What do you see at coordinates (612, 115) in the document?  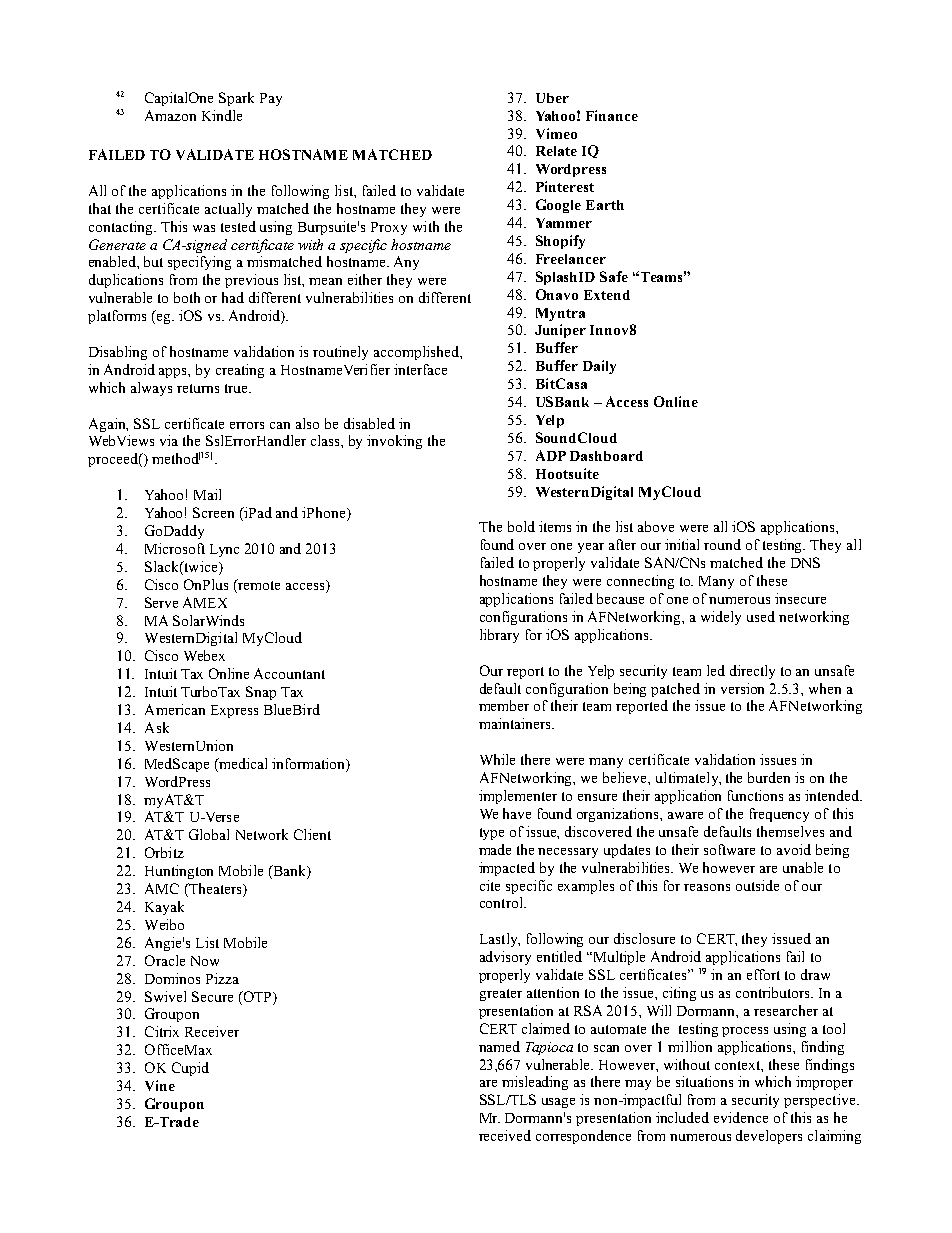 I see `Finance` at bounding box center [612, 115].
